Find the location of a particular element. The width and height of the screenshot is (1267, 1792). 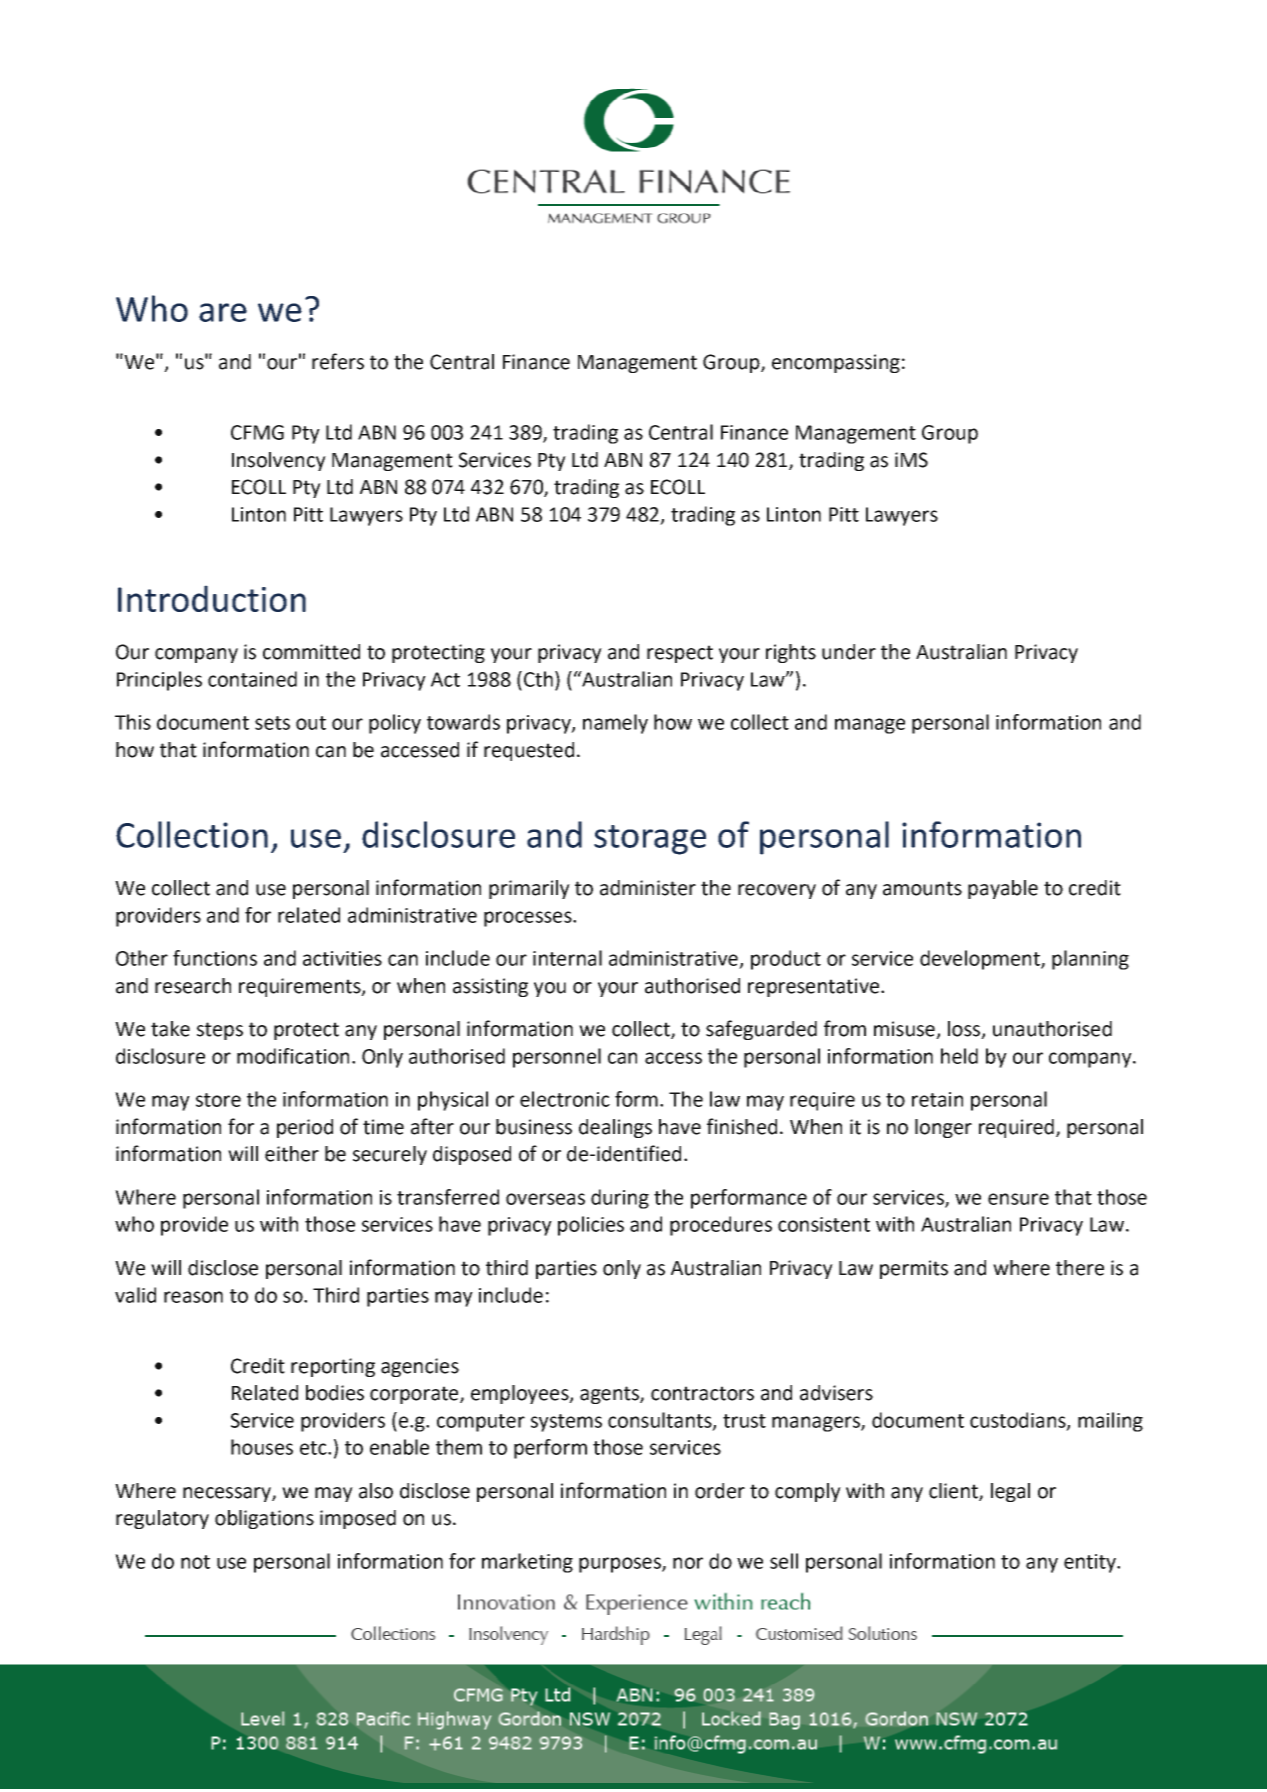

encompassing is located at coordinates (836, 363).
